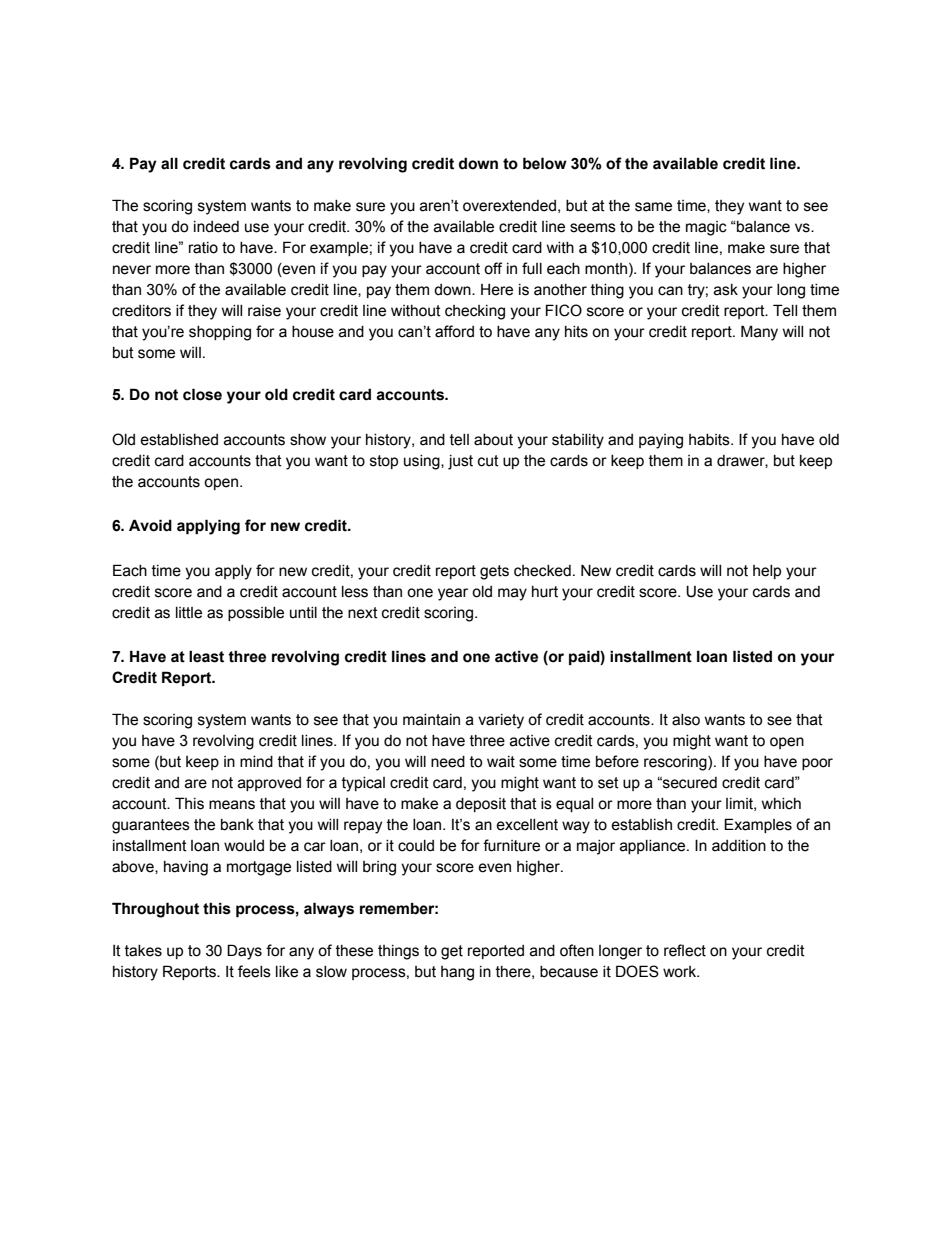  Describe the element at coordinates (206, 656) in the screenshot. I see `least` at that location.
